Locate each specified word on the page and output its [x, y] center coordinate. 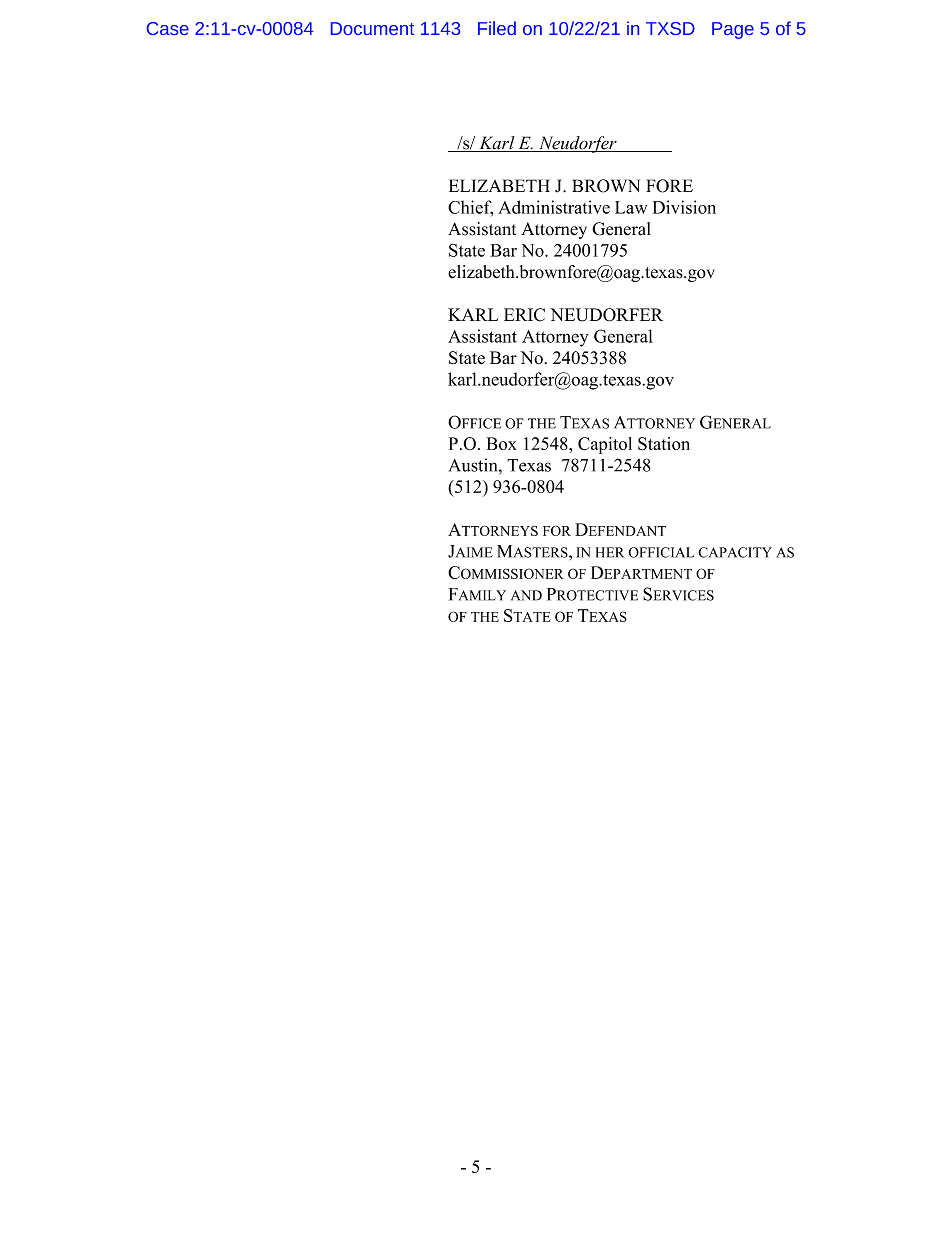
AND [526, 595]
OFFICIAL [661, 552]
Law [631, 207]
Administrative [554, 207]
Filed [497, 28]
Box [502, 443]
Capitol [605, 445]
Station [664, 443]
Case [168, 28]
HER [610, 552]
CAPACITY [735, 552]
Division [684, 207]
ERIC [524, 315]
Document [372, 28]
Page [733, 30]
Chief [470, 208]
